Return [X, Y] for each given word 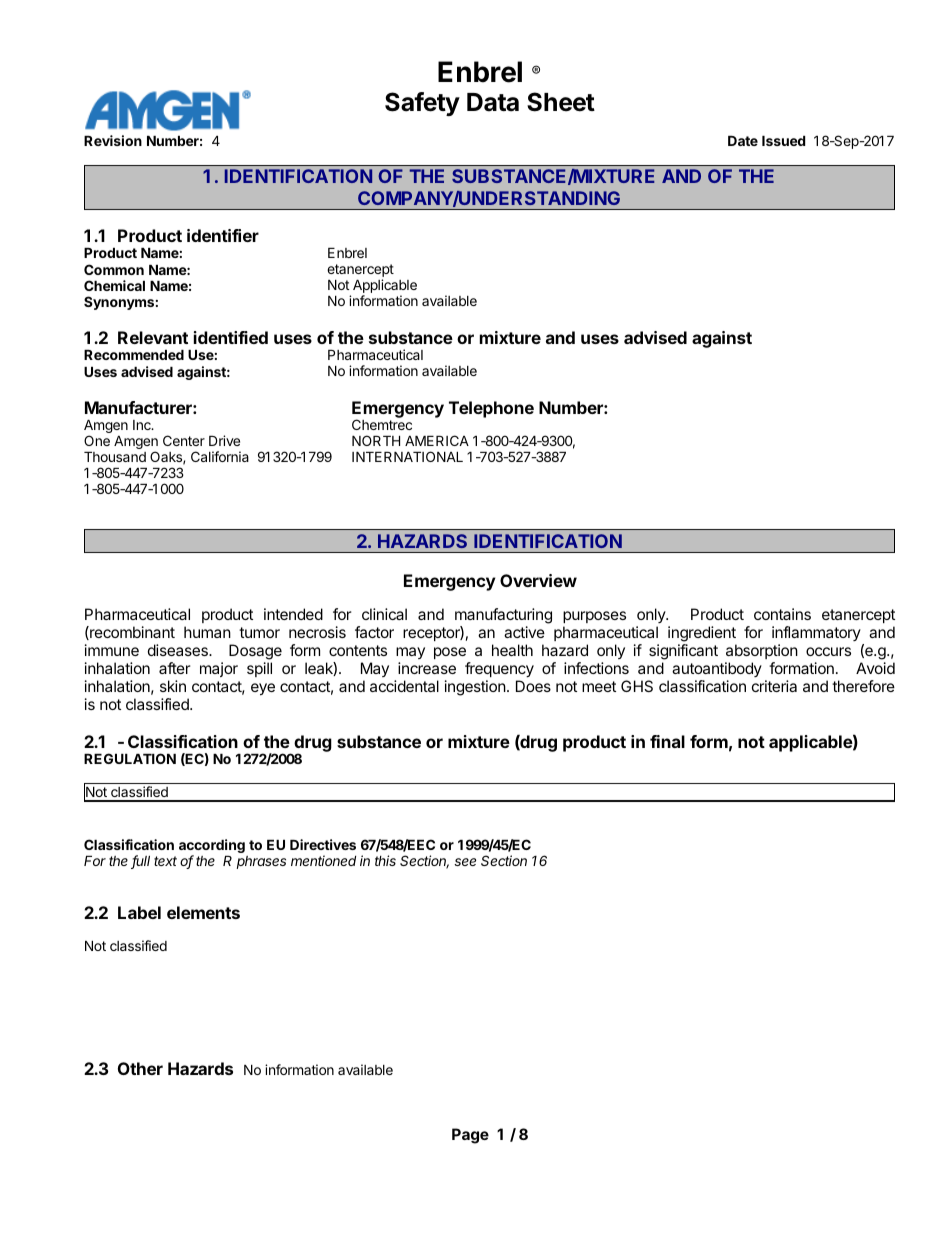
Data [493, 102]
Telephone [491, 409]
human [207, 632]
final [667, 741]
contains [782, 614]
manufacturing [503, 617]
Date [743, 141]
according [212, 847]
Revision [113, 140]
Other [140, 1068]
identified [231, 337]
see [465, 862]
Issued [783, 141]
